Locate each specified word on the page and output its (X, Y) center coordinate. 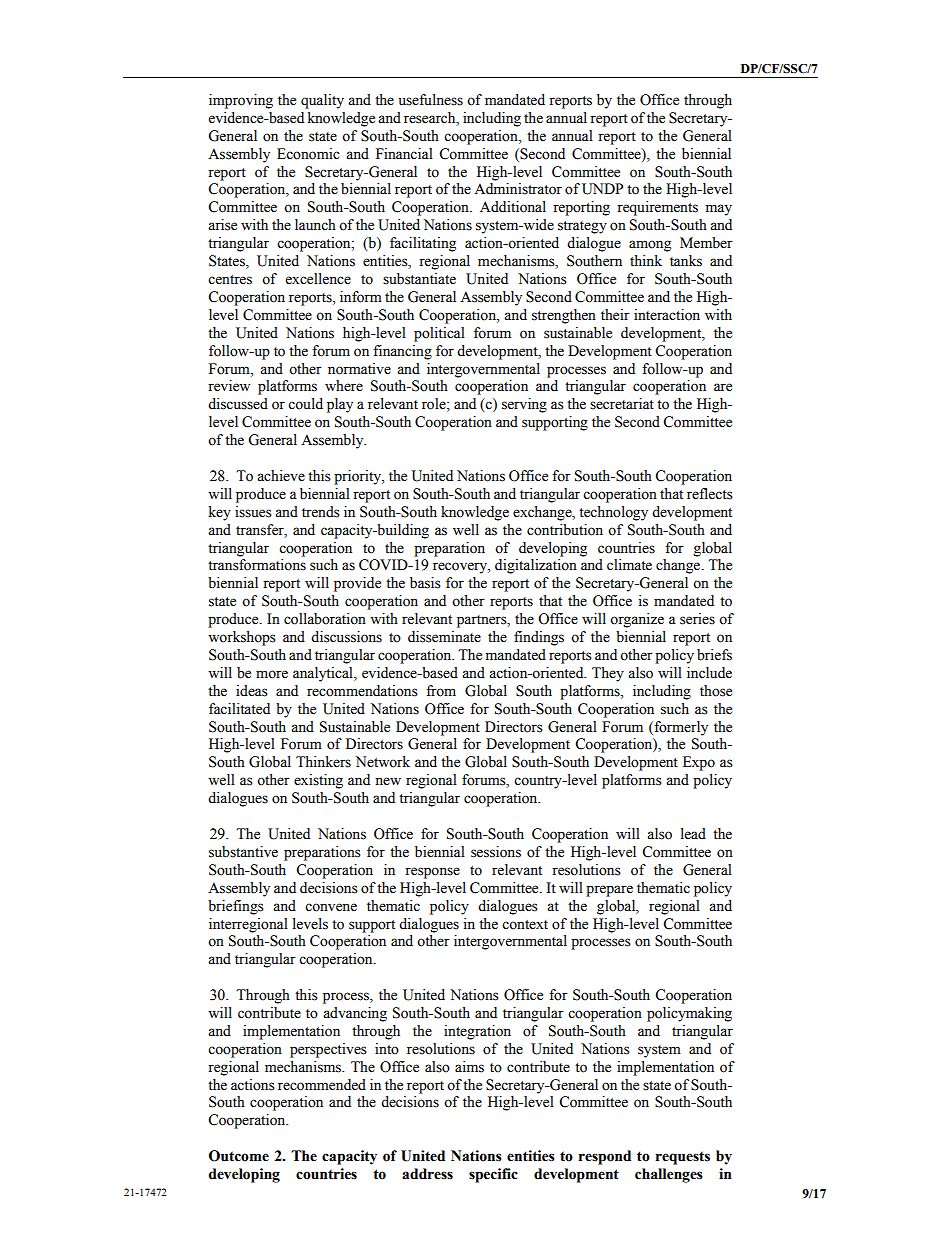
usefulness (430, 100)
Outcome (239, 1156)
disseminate (444, 637)
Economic (308, 154)
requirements (657, 208)
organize (637, 620)
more (272, 674)
